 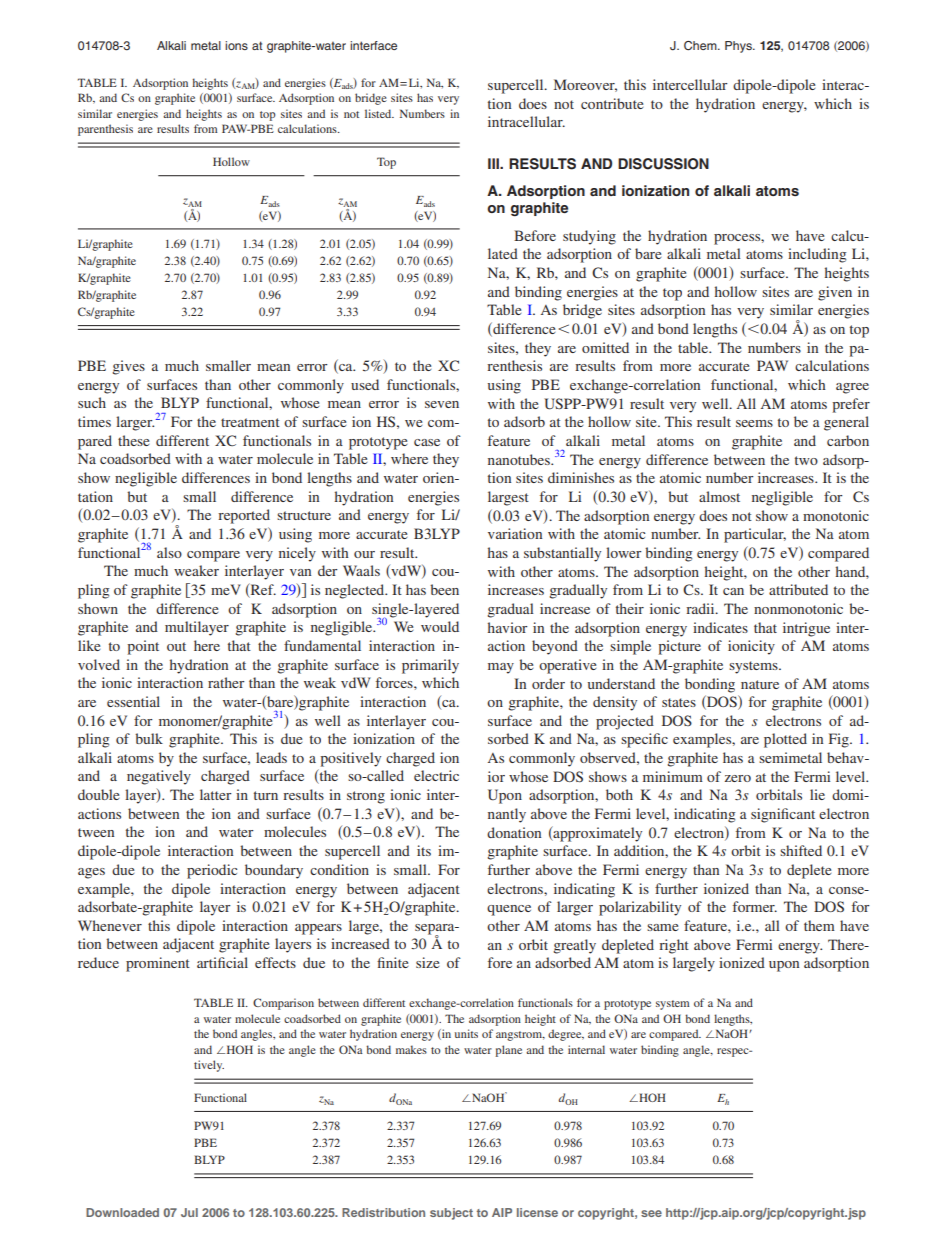 I want to click on would, so click(x=440, y=626).
